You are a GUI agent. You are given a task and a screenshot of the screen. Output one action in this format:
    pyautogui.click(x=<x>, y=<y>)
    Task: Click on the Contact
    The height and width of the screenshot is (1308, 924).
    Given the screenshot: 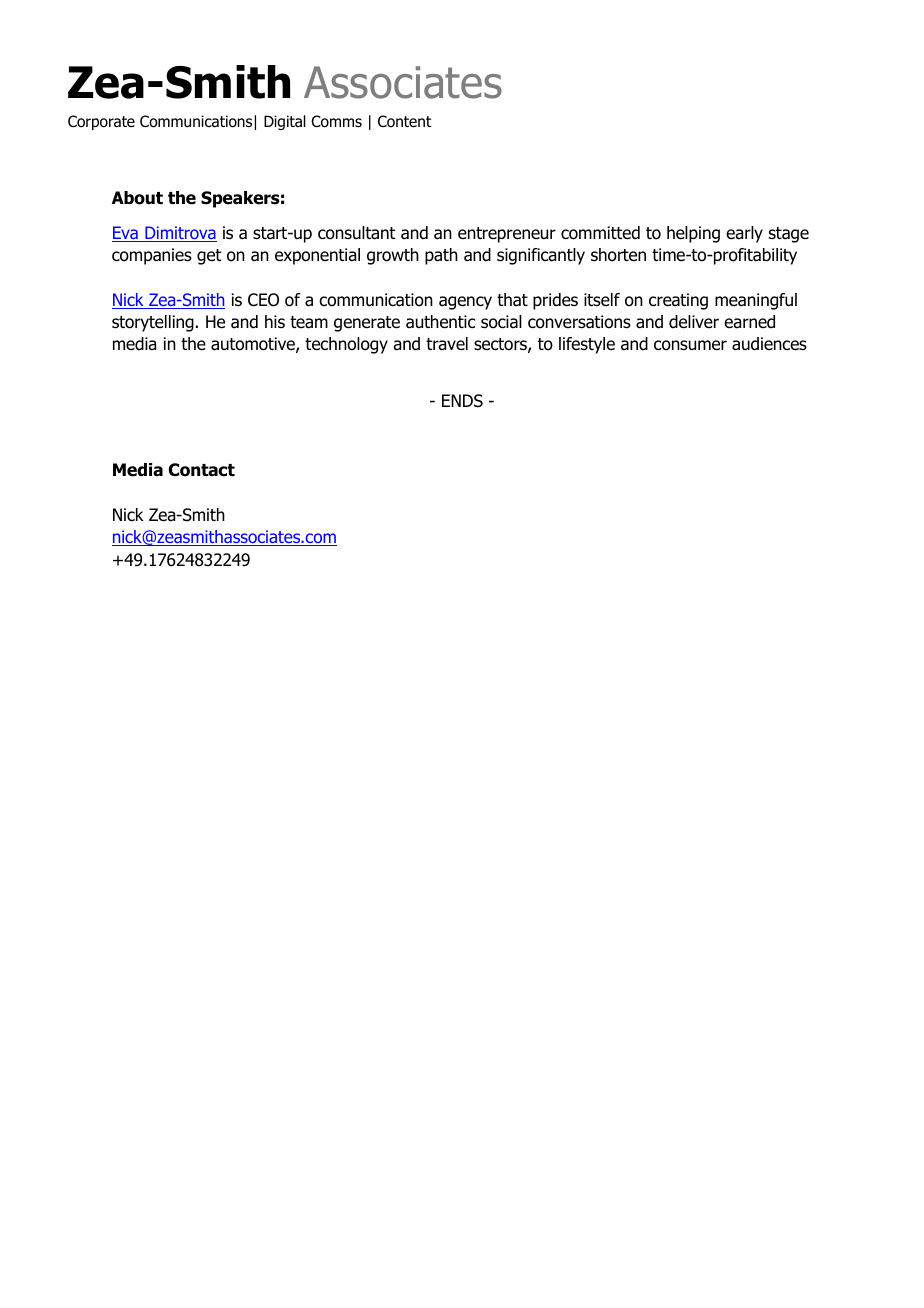 What is the action you would take?
    pyautogui.click(x=202, y=470)
